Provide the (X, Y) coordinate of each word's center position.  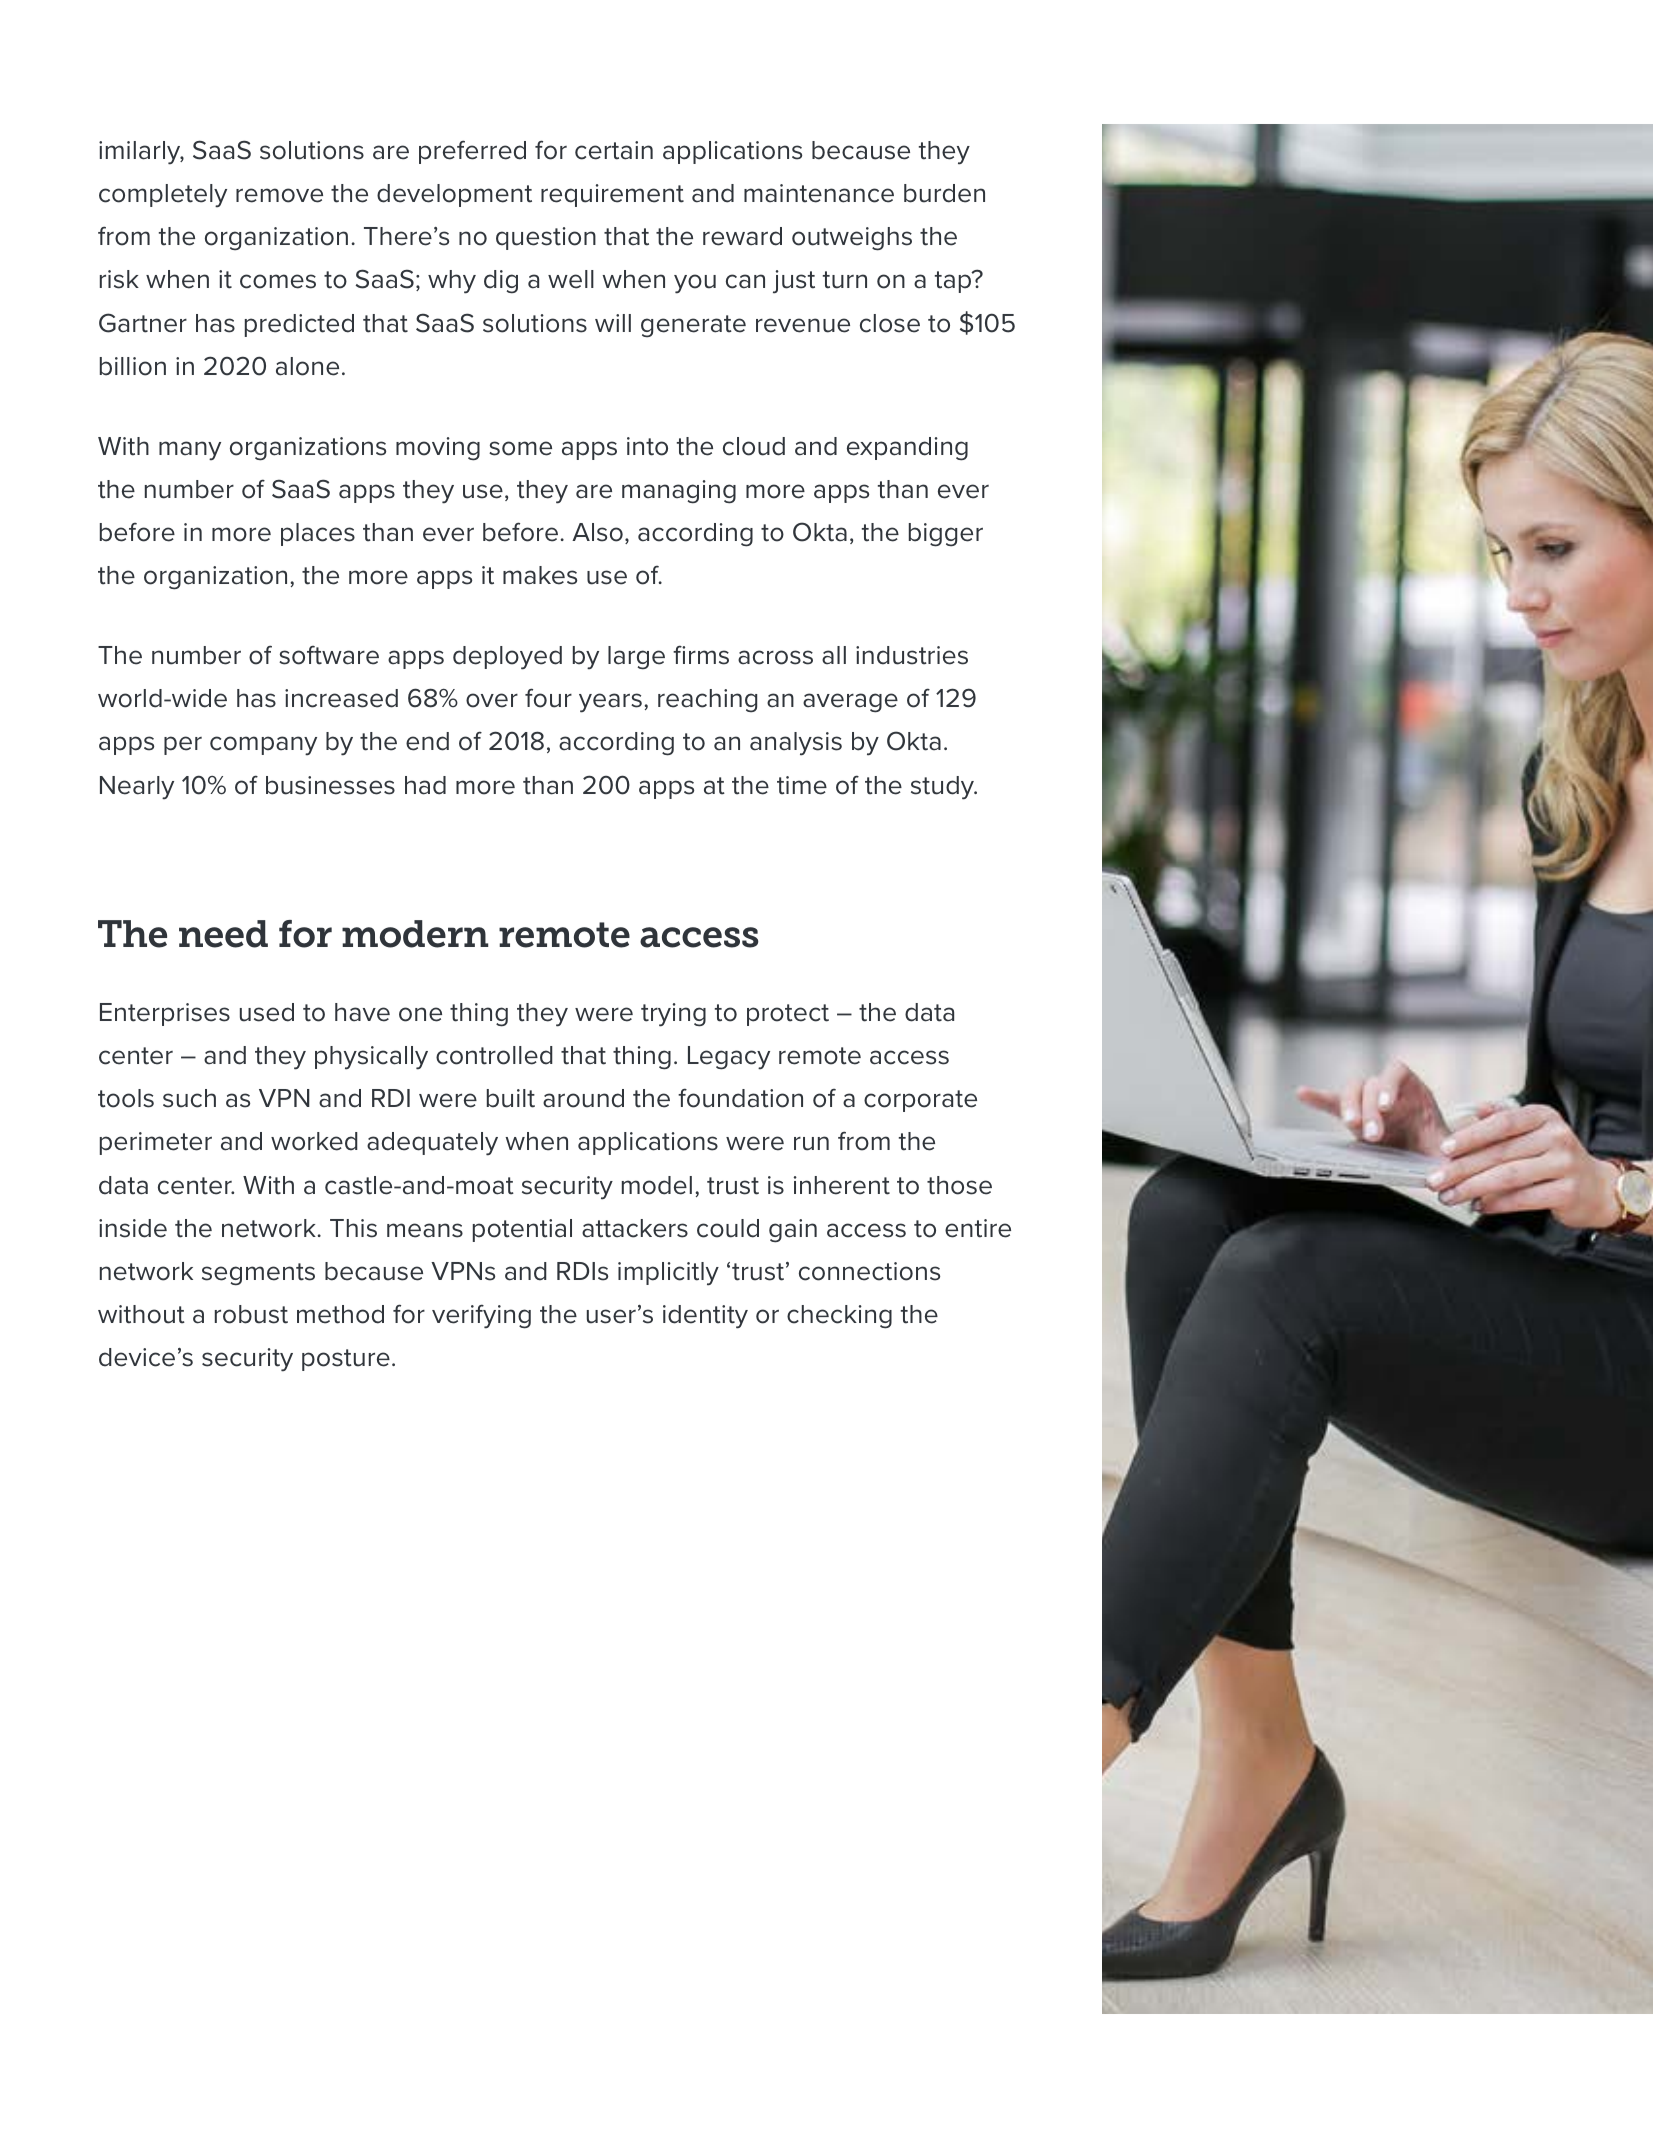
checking (839, 1317)
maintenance (819, 193)
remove (279, 195)
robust (251, 1314)
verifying (481, 1316)
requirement (612, 195)
